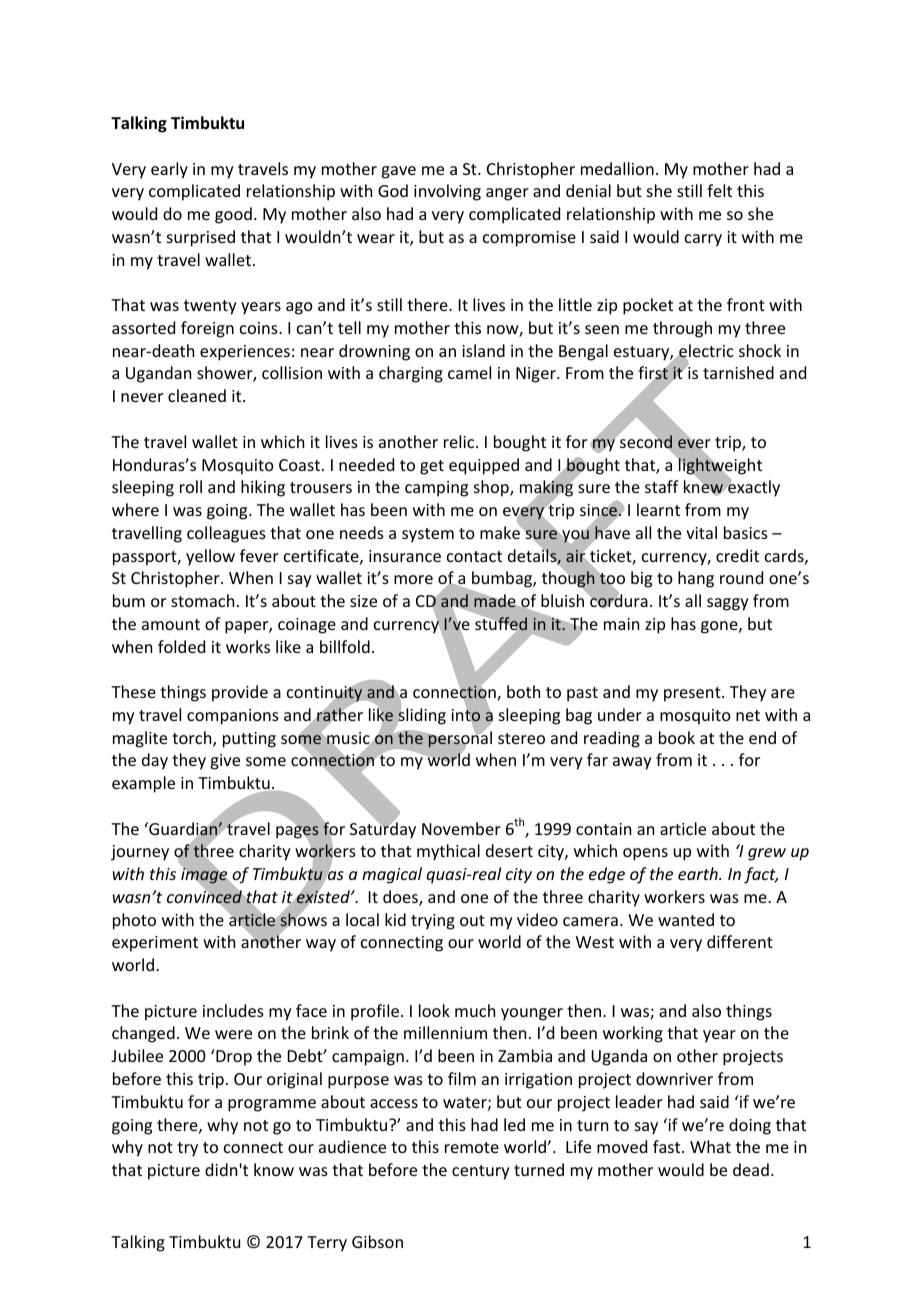  I want to click on relic, so click(460, 441).
